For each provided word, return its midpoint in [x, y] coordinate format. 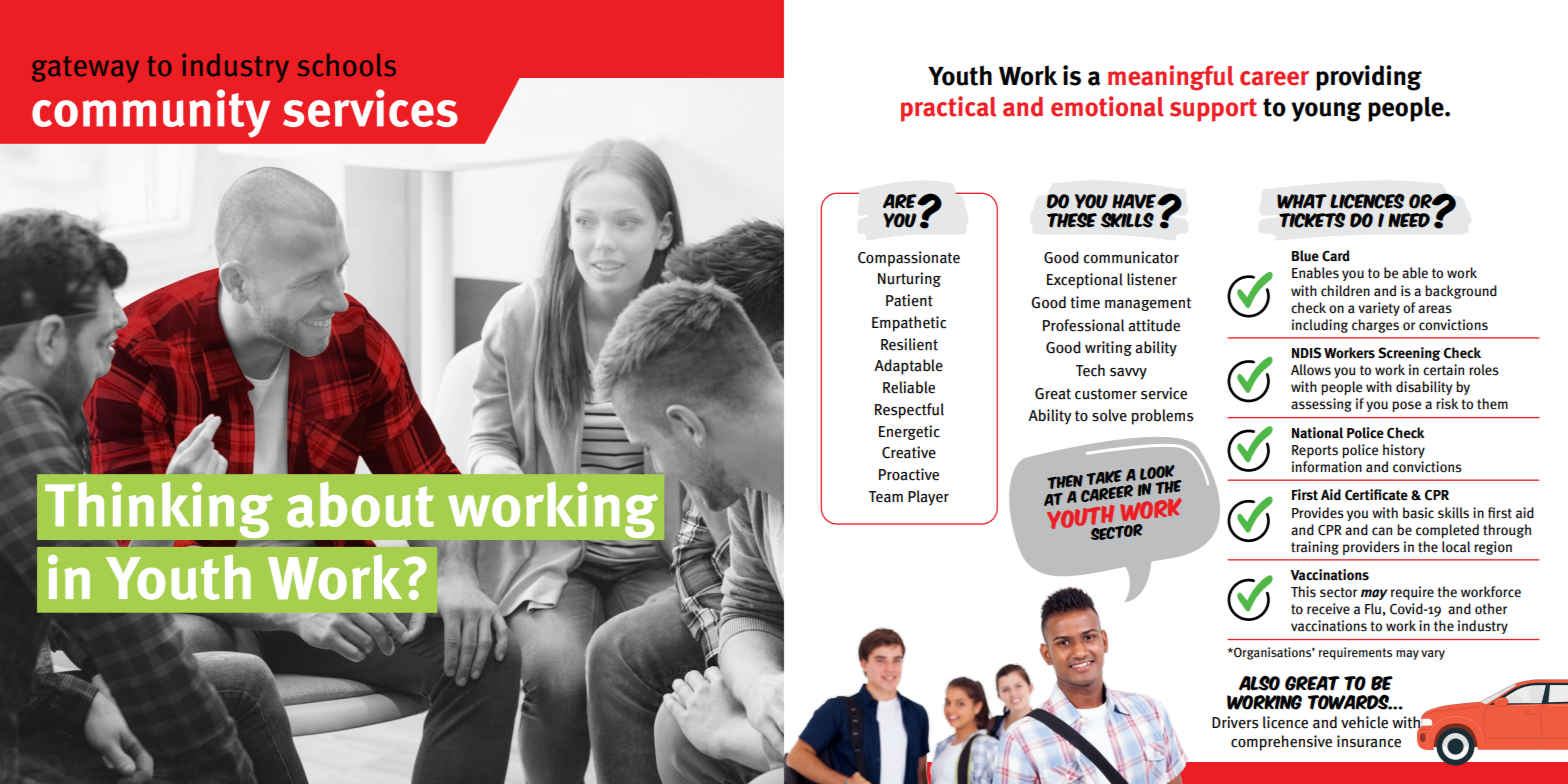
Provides [1318, 513]
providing [1369, 78]
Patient [909, 300]
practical [948, 109]
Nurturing [909, 279]
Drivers [1235, 722]
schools [347, 65]
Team [886, 497]
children [1345, 291]
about [360, 505]
